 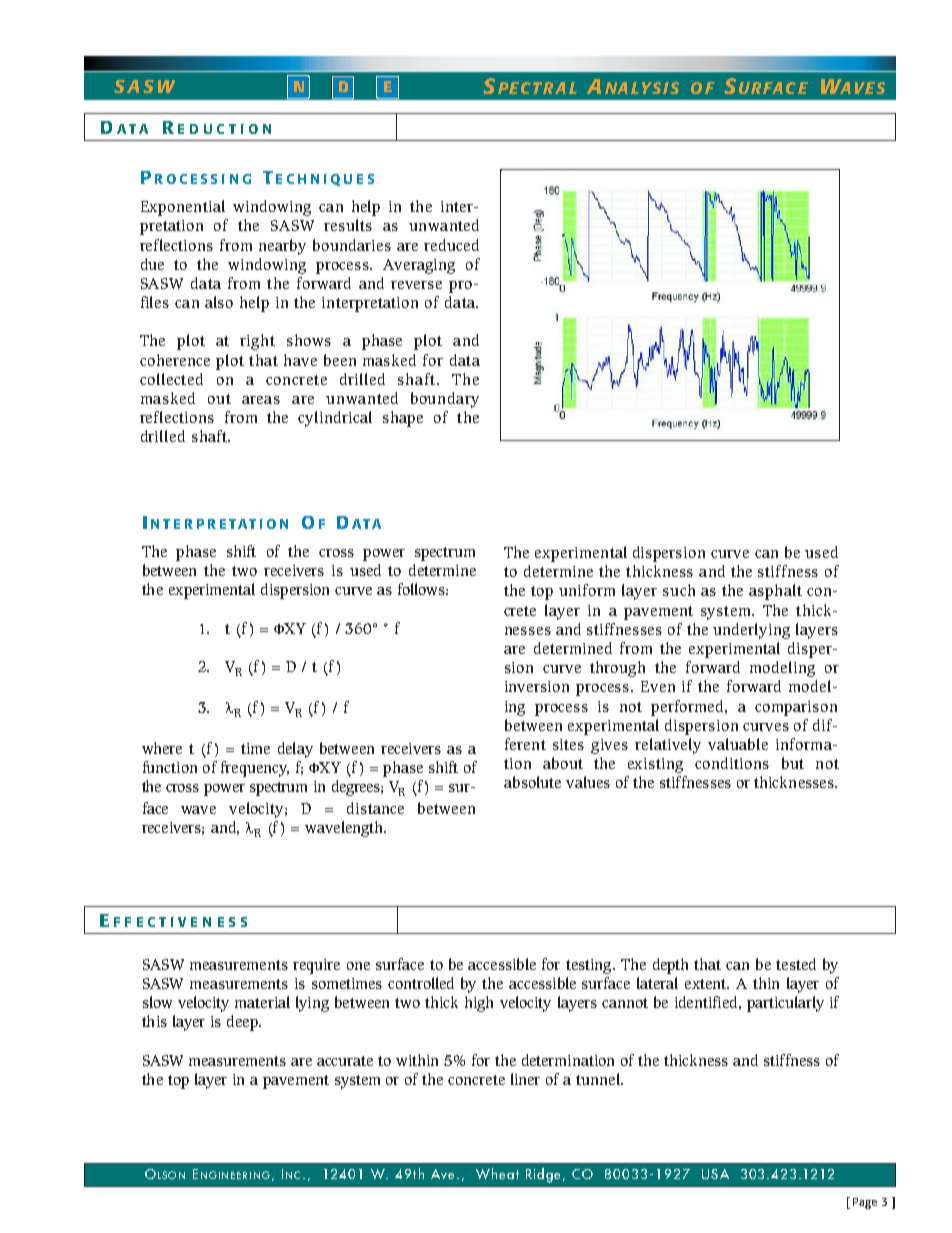 What do you see at coordinates (445, 400) in the screenshot?
I see `boundary` at bounding box center [445, 400].
